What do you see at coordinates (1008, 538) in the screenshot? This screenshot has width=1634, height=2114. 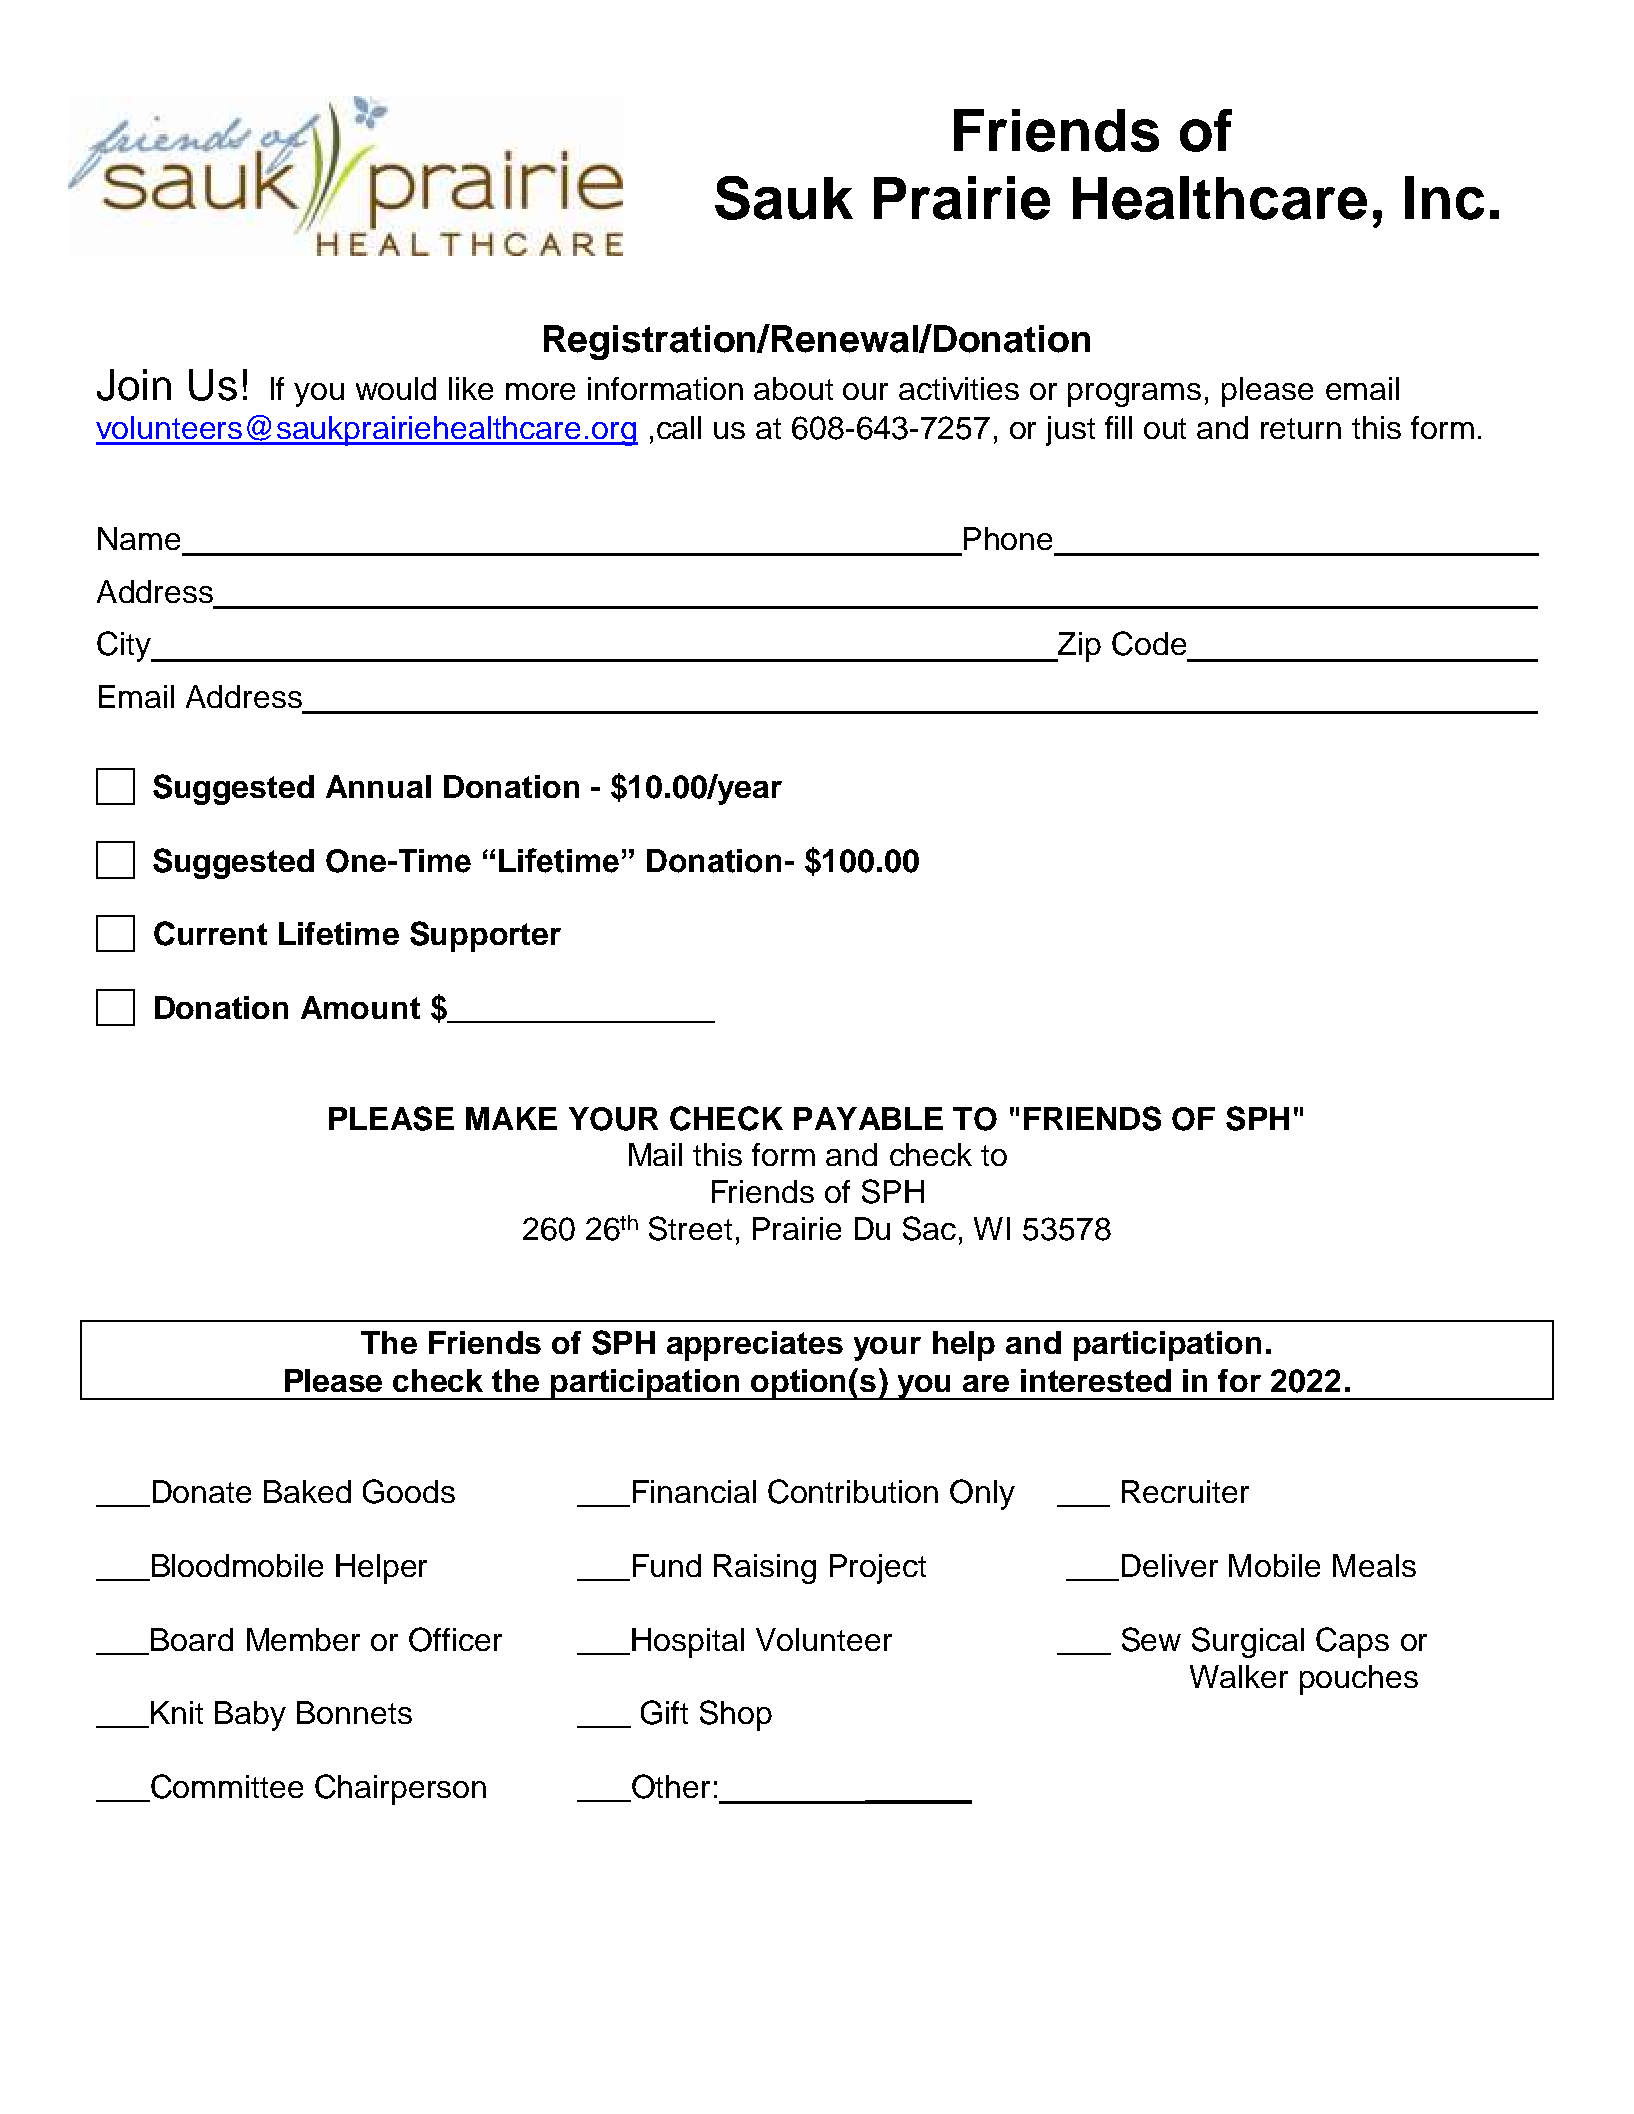 I see `Phone` at bounding box center [1008, 538].
